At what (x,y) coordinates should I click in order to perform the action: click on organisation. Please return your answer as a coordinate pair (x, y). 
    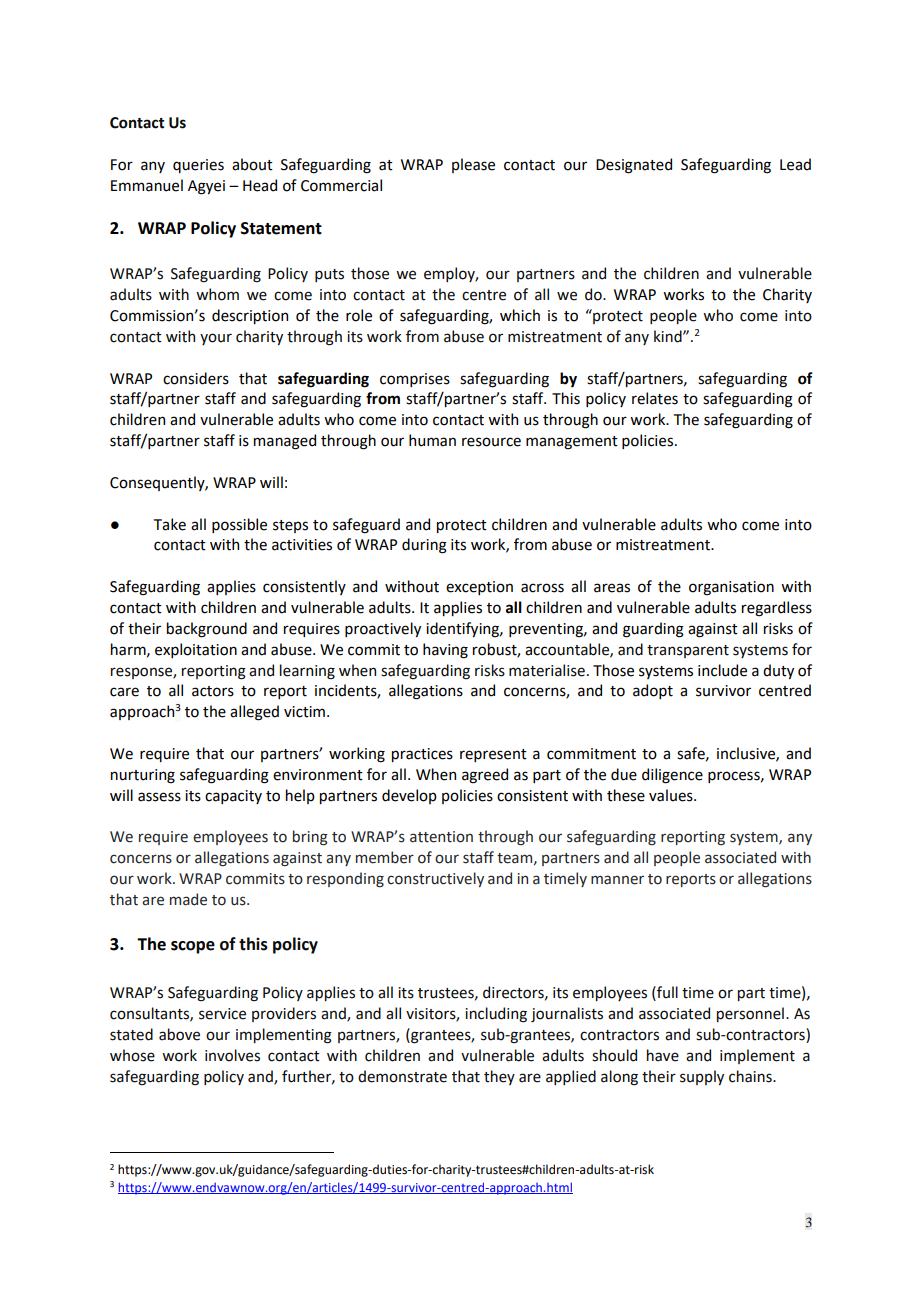
    Looking at the image, I should click on (731, 588).
